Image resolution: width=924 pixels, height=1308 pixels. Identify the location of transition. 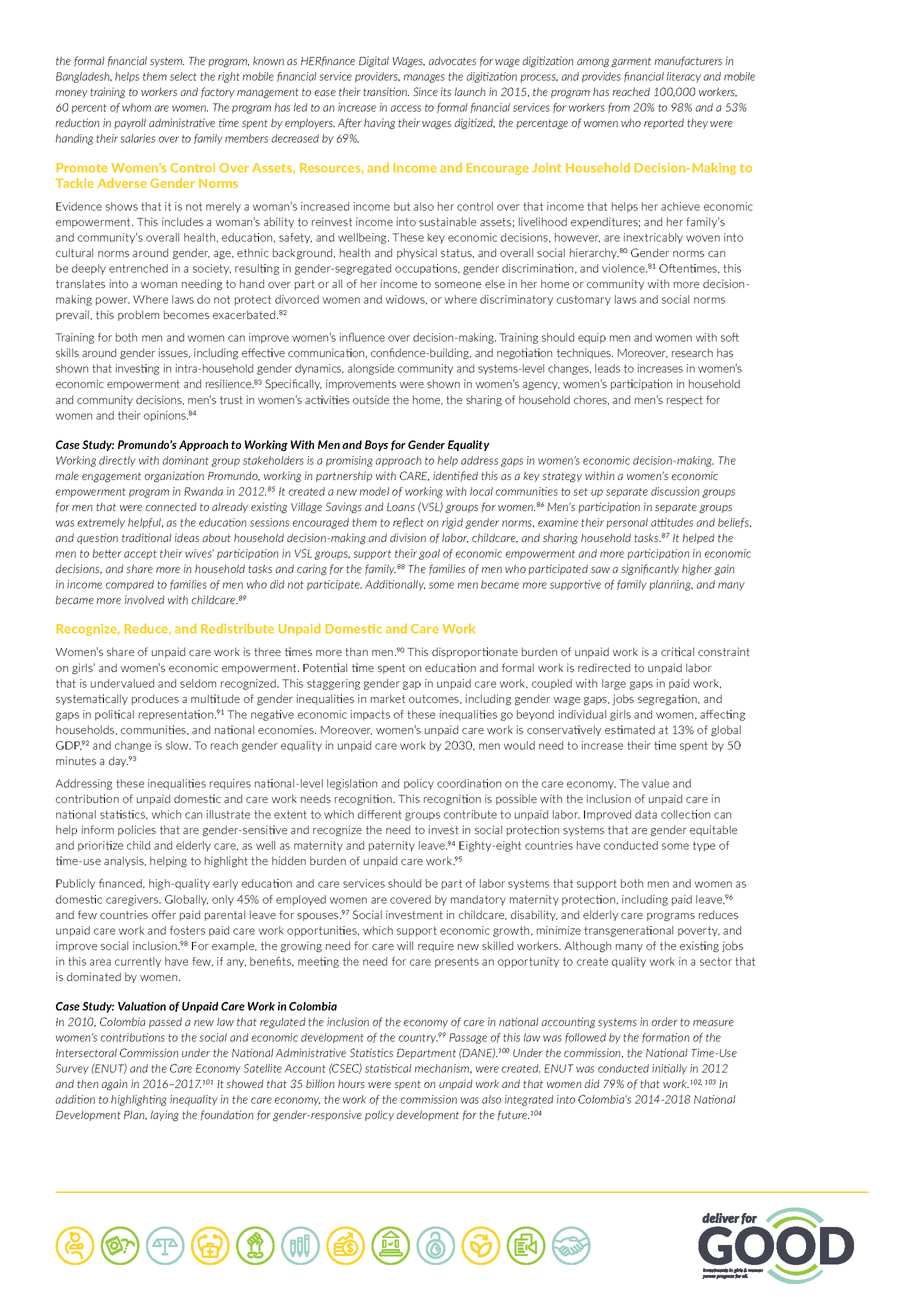
(386, 91).
